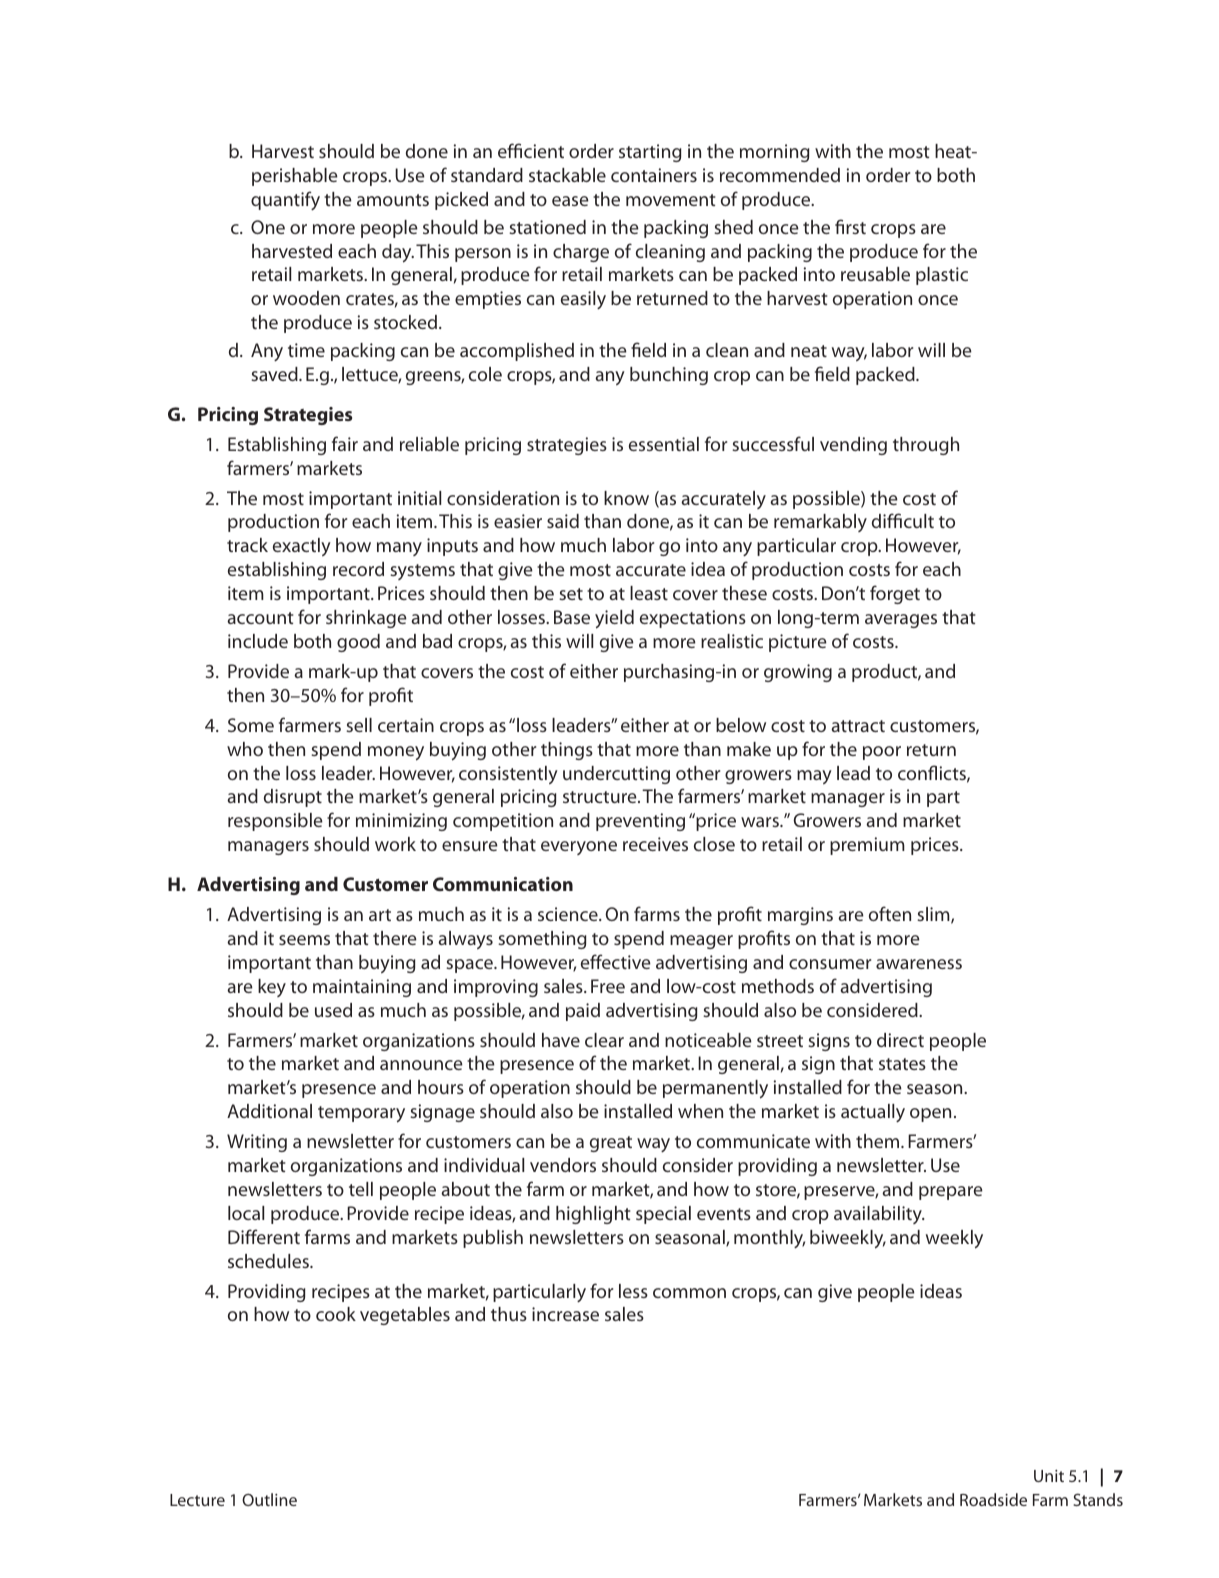 This screenshot has height=1578, width=1219. Describe the element at coordinates (649, 593) in the screenshot. I see `least` at that location.
